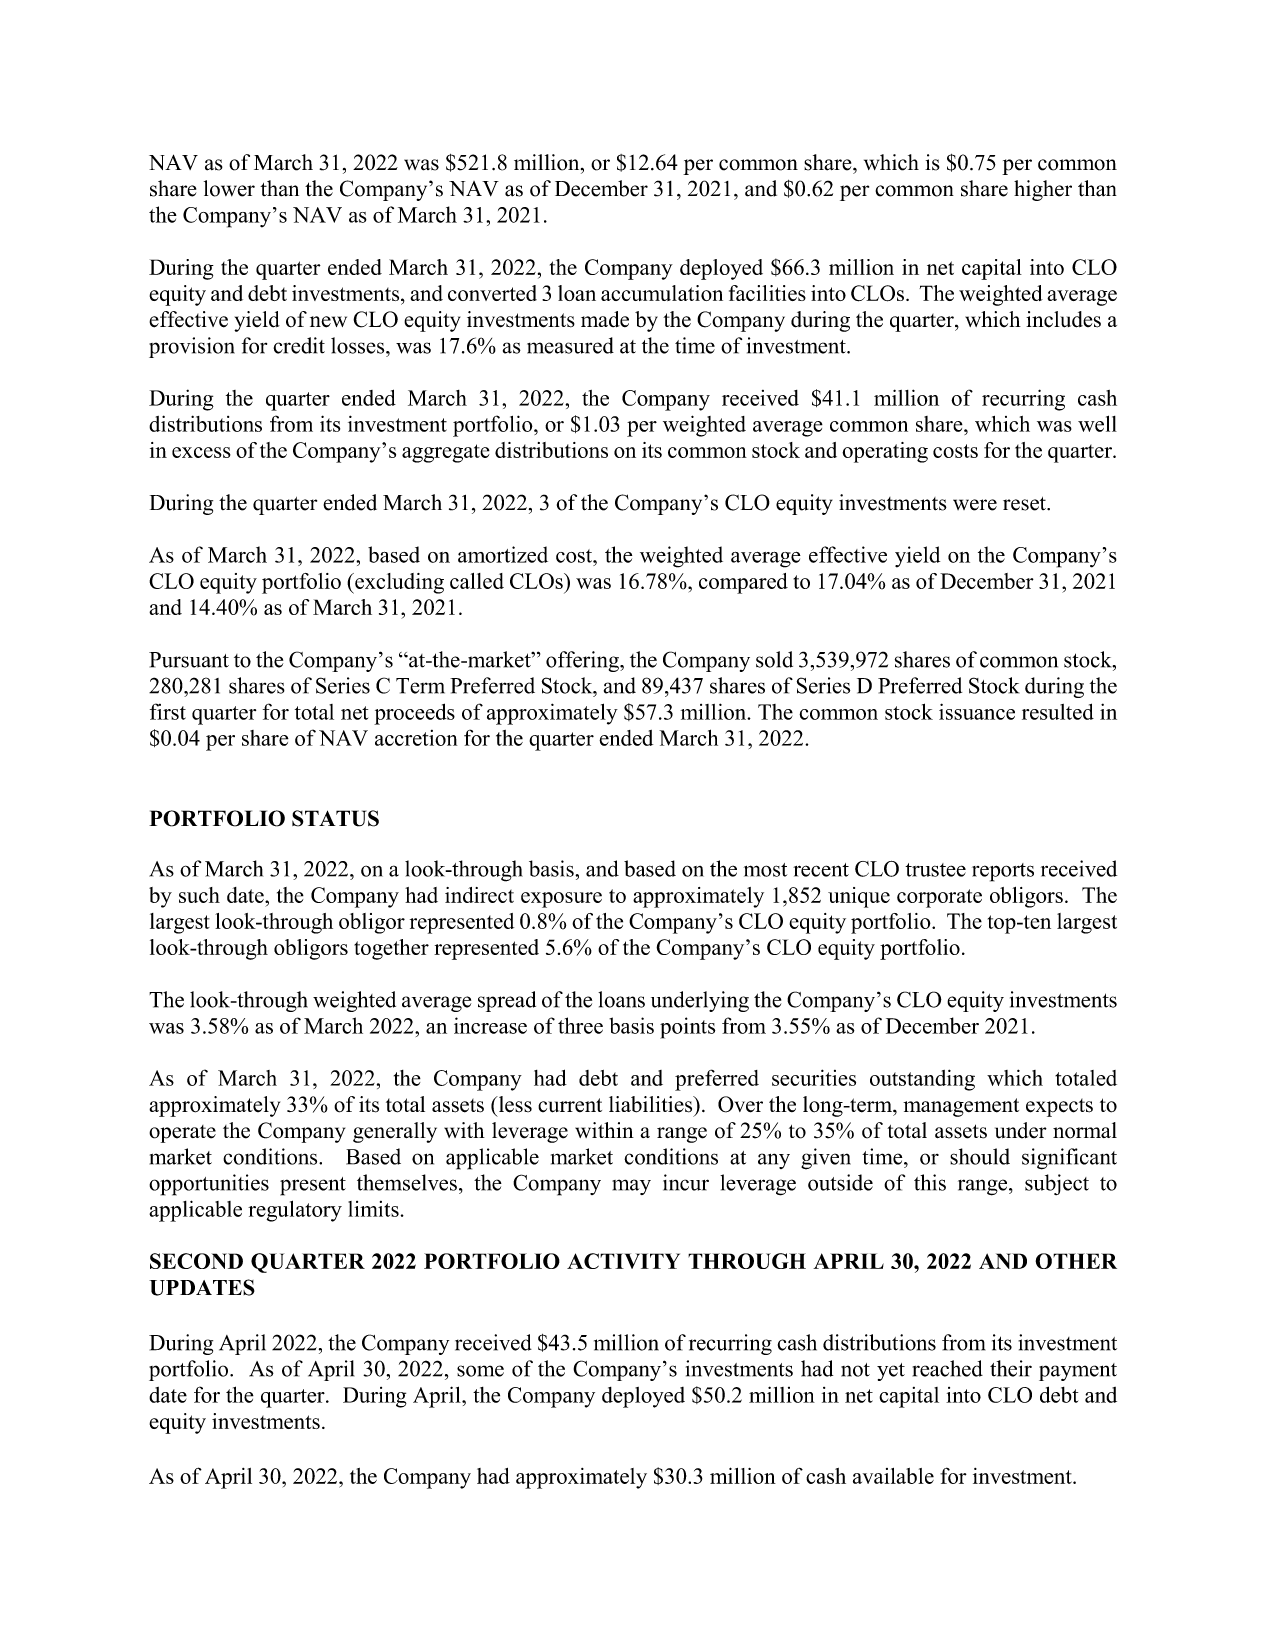 The width and height of the screenshot is (1266, 1638). I want to click on higher, so click(1043, 190).
